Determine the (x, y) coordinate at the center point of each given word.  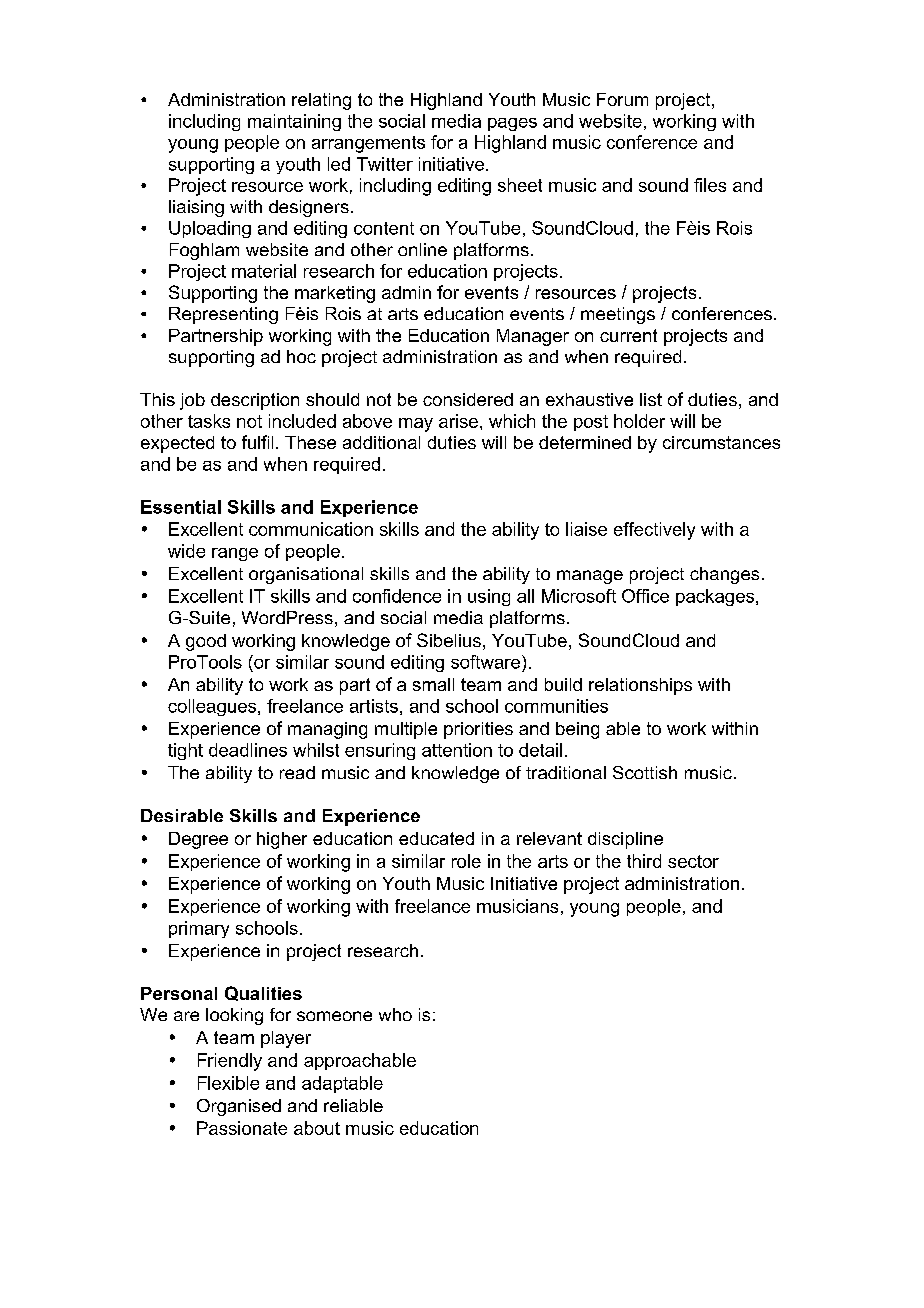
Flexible (228, 1083)
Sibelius (449, 640)
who (395, 1014)
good (206, 642)
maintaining (294, 122)
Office (645, 596)
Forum (622, 99)
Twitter (385, 164)
